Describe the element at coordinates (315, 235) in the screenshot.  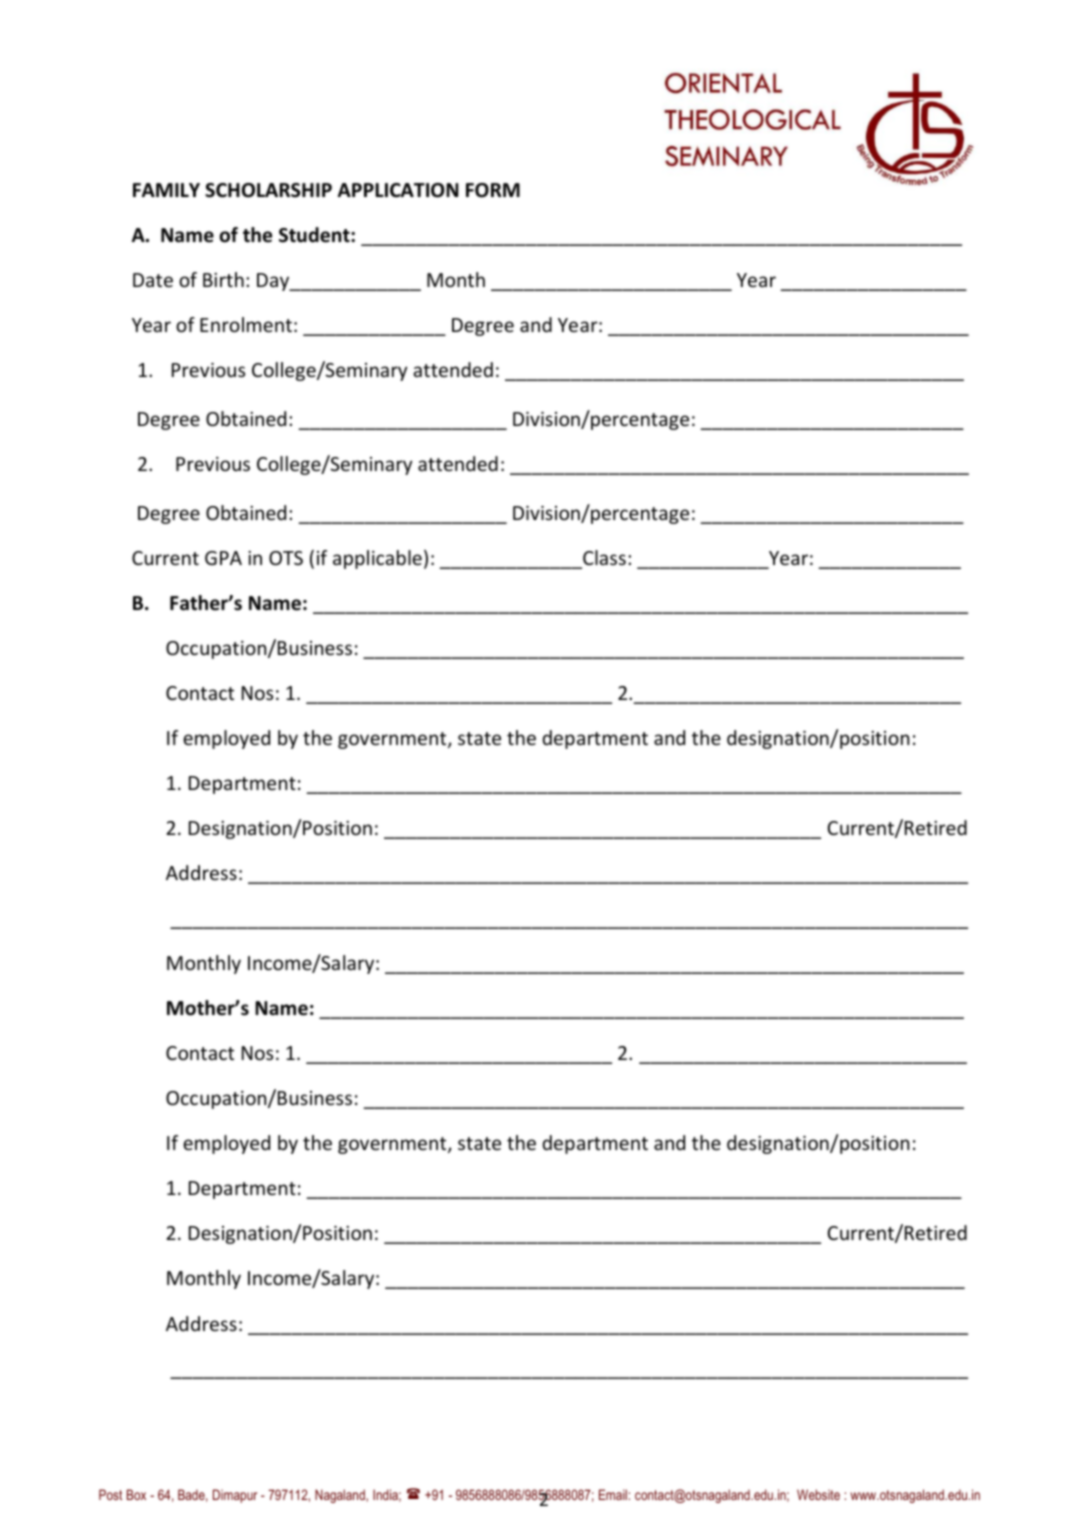
I see `Student` at that location.
